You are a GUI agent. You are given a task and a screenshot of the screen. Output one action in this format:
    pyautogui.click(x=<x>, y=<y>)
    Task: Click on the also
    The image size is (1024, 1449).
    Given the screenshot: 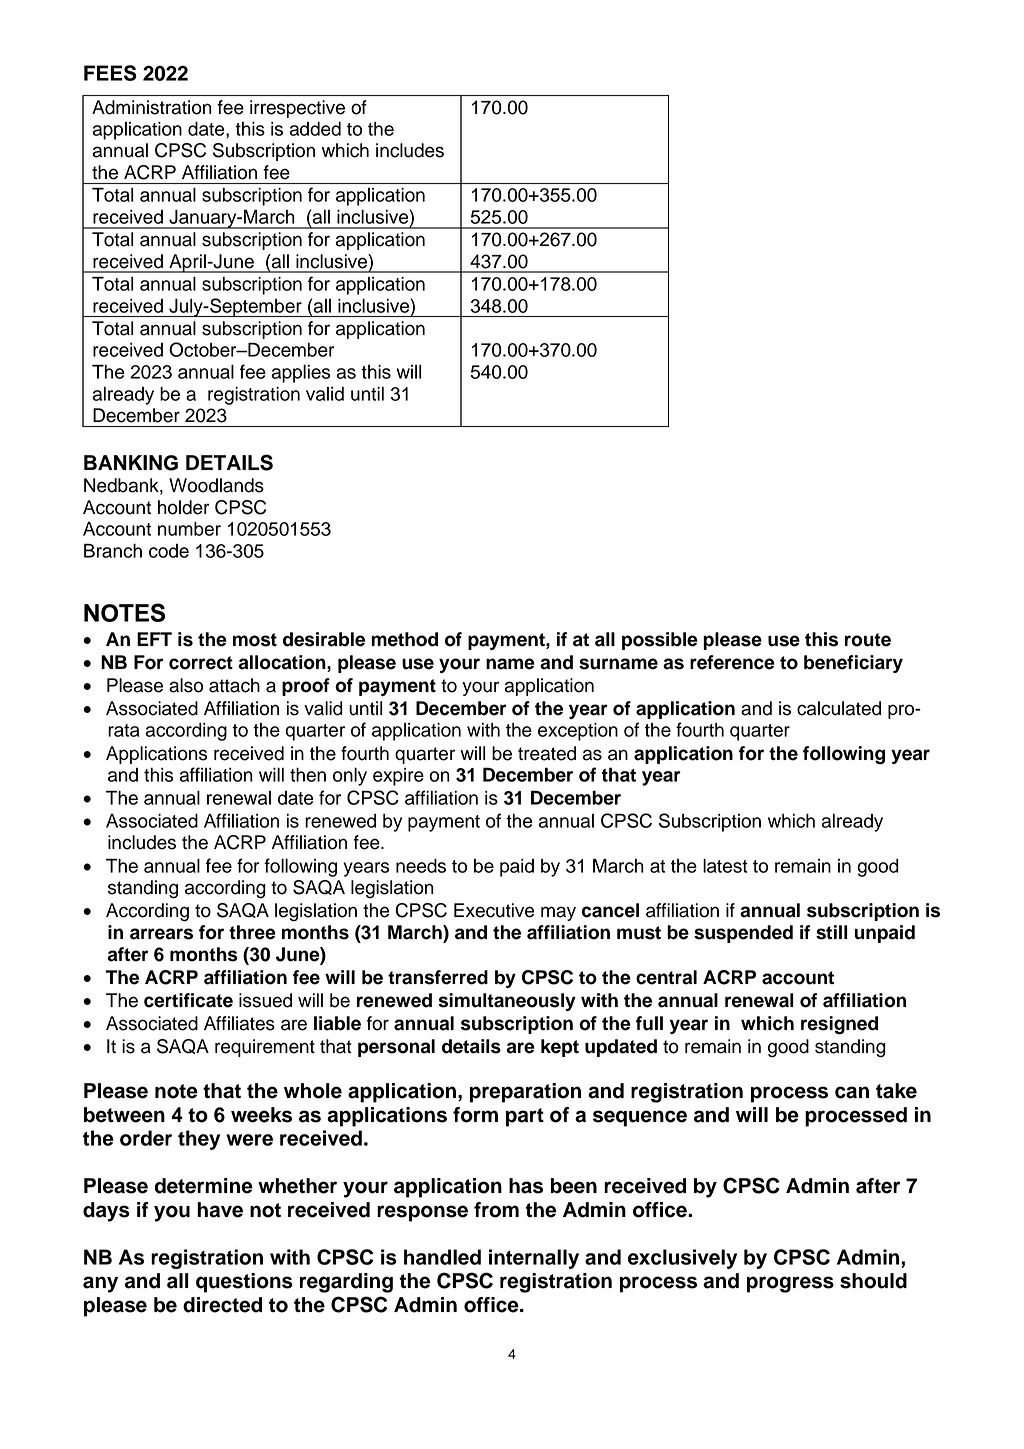 What is the action you would take?
    pyautogui.click(x=186, y=685)
